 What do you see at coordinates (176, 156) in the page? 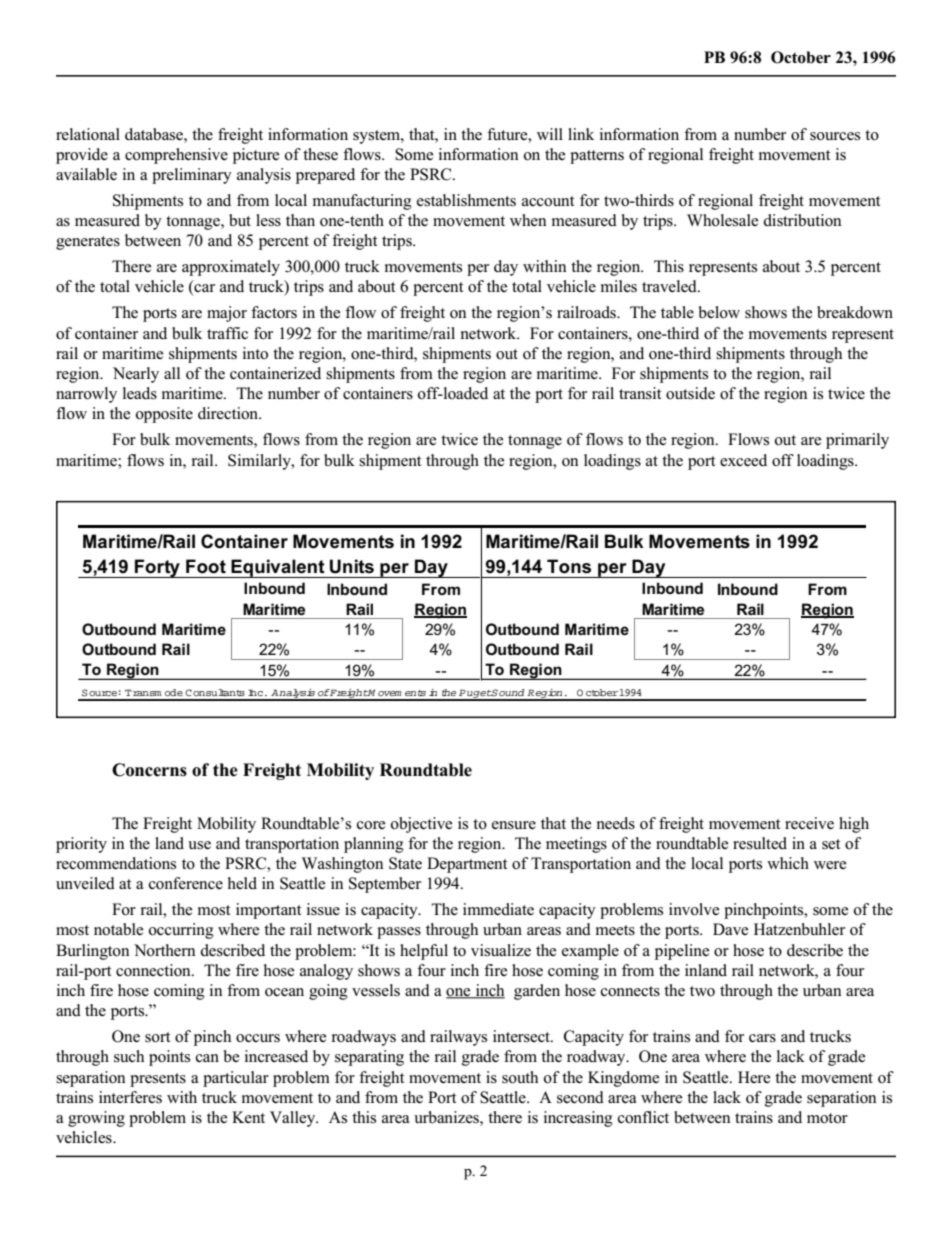
I see `comprehensive` at bounding box center [176, 156].
